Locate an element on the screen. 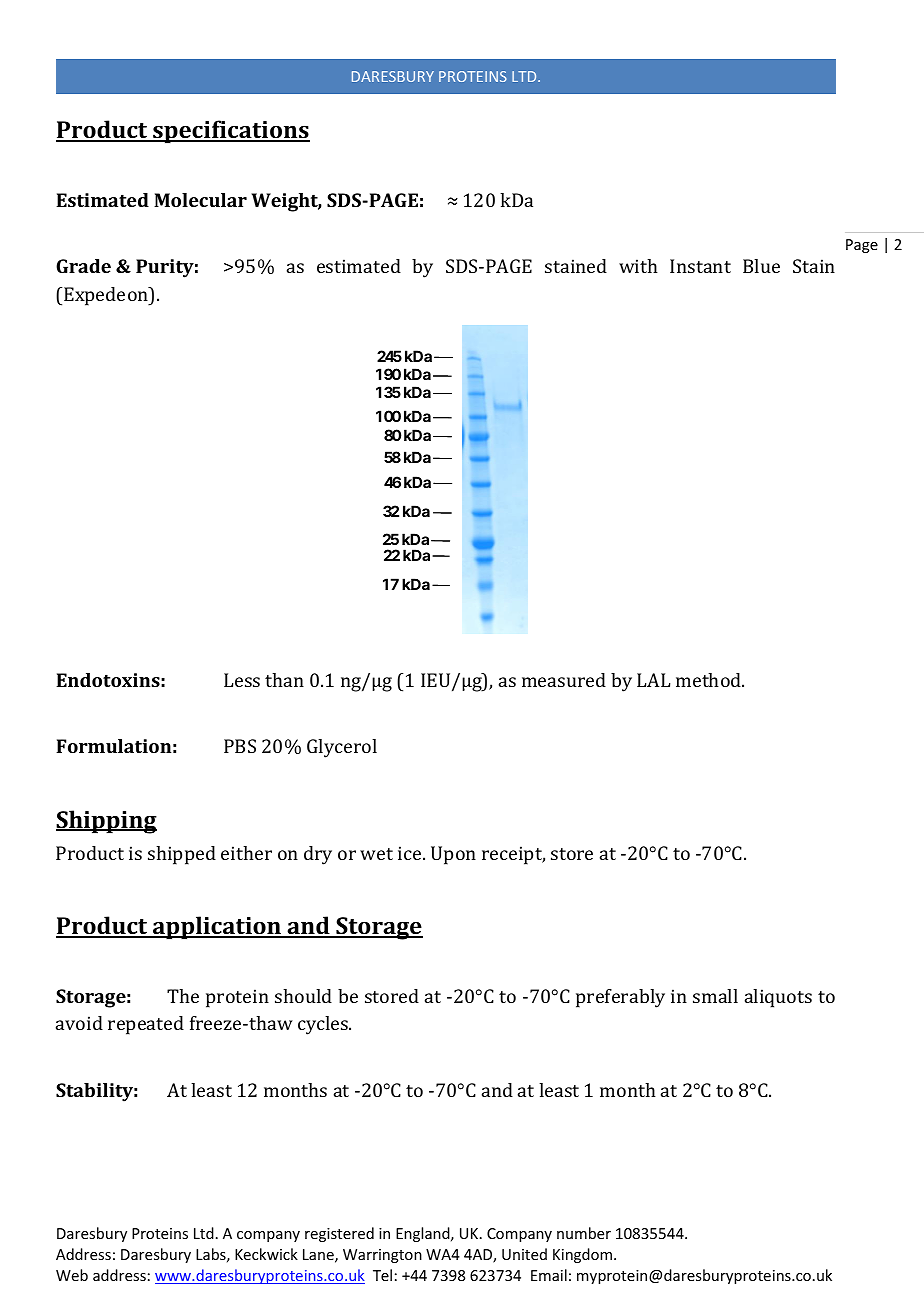 This screenshot has width=924, height=1308. Web is located at coordinates (72, 1275).
